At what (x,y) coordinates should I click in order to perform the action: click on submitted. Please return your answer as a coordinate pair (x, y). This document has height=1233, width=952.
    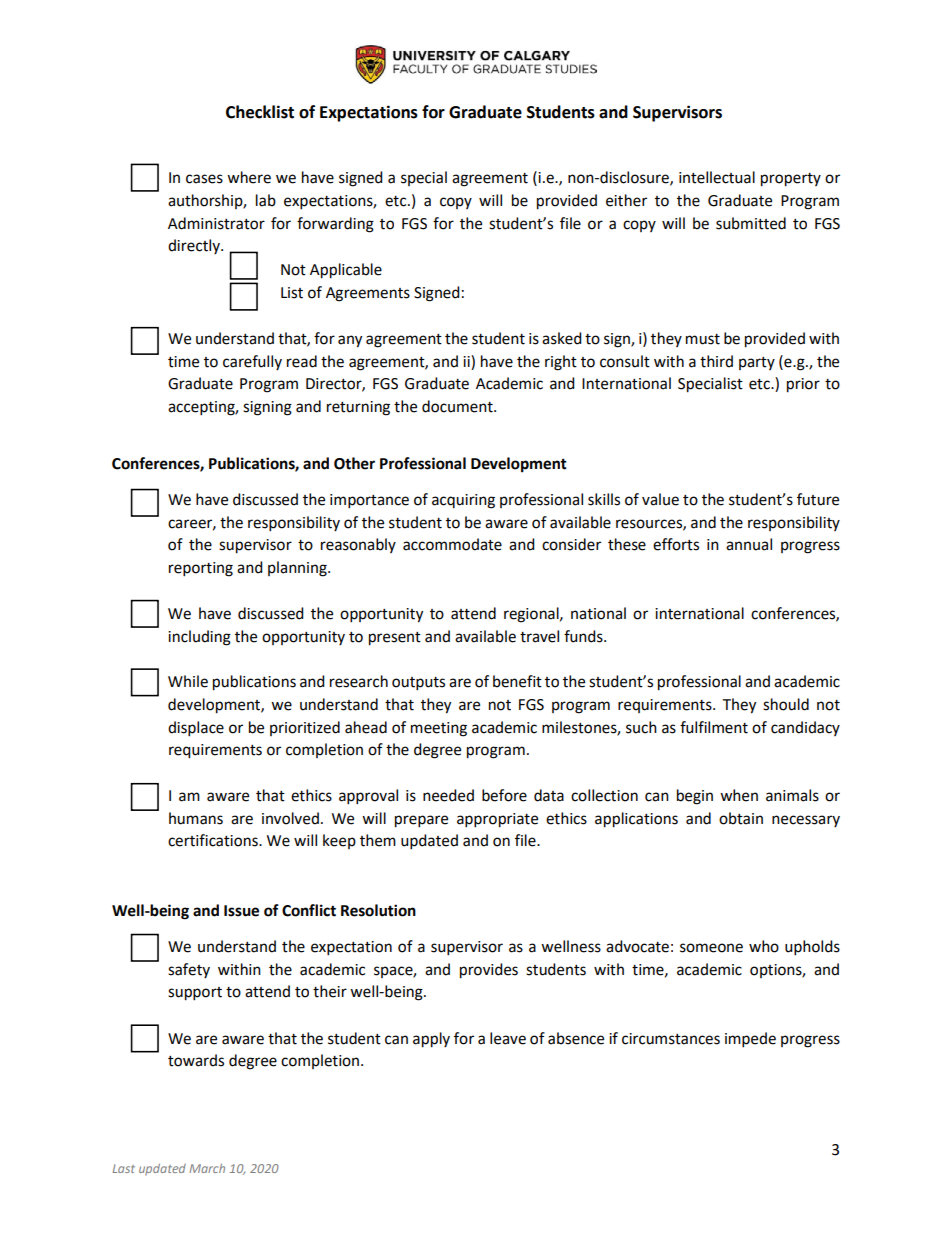
    Looking at the image, I should click on (751, 223).
